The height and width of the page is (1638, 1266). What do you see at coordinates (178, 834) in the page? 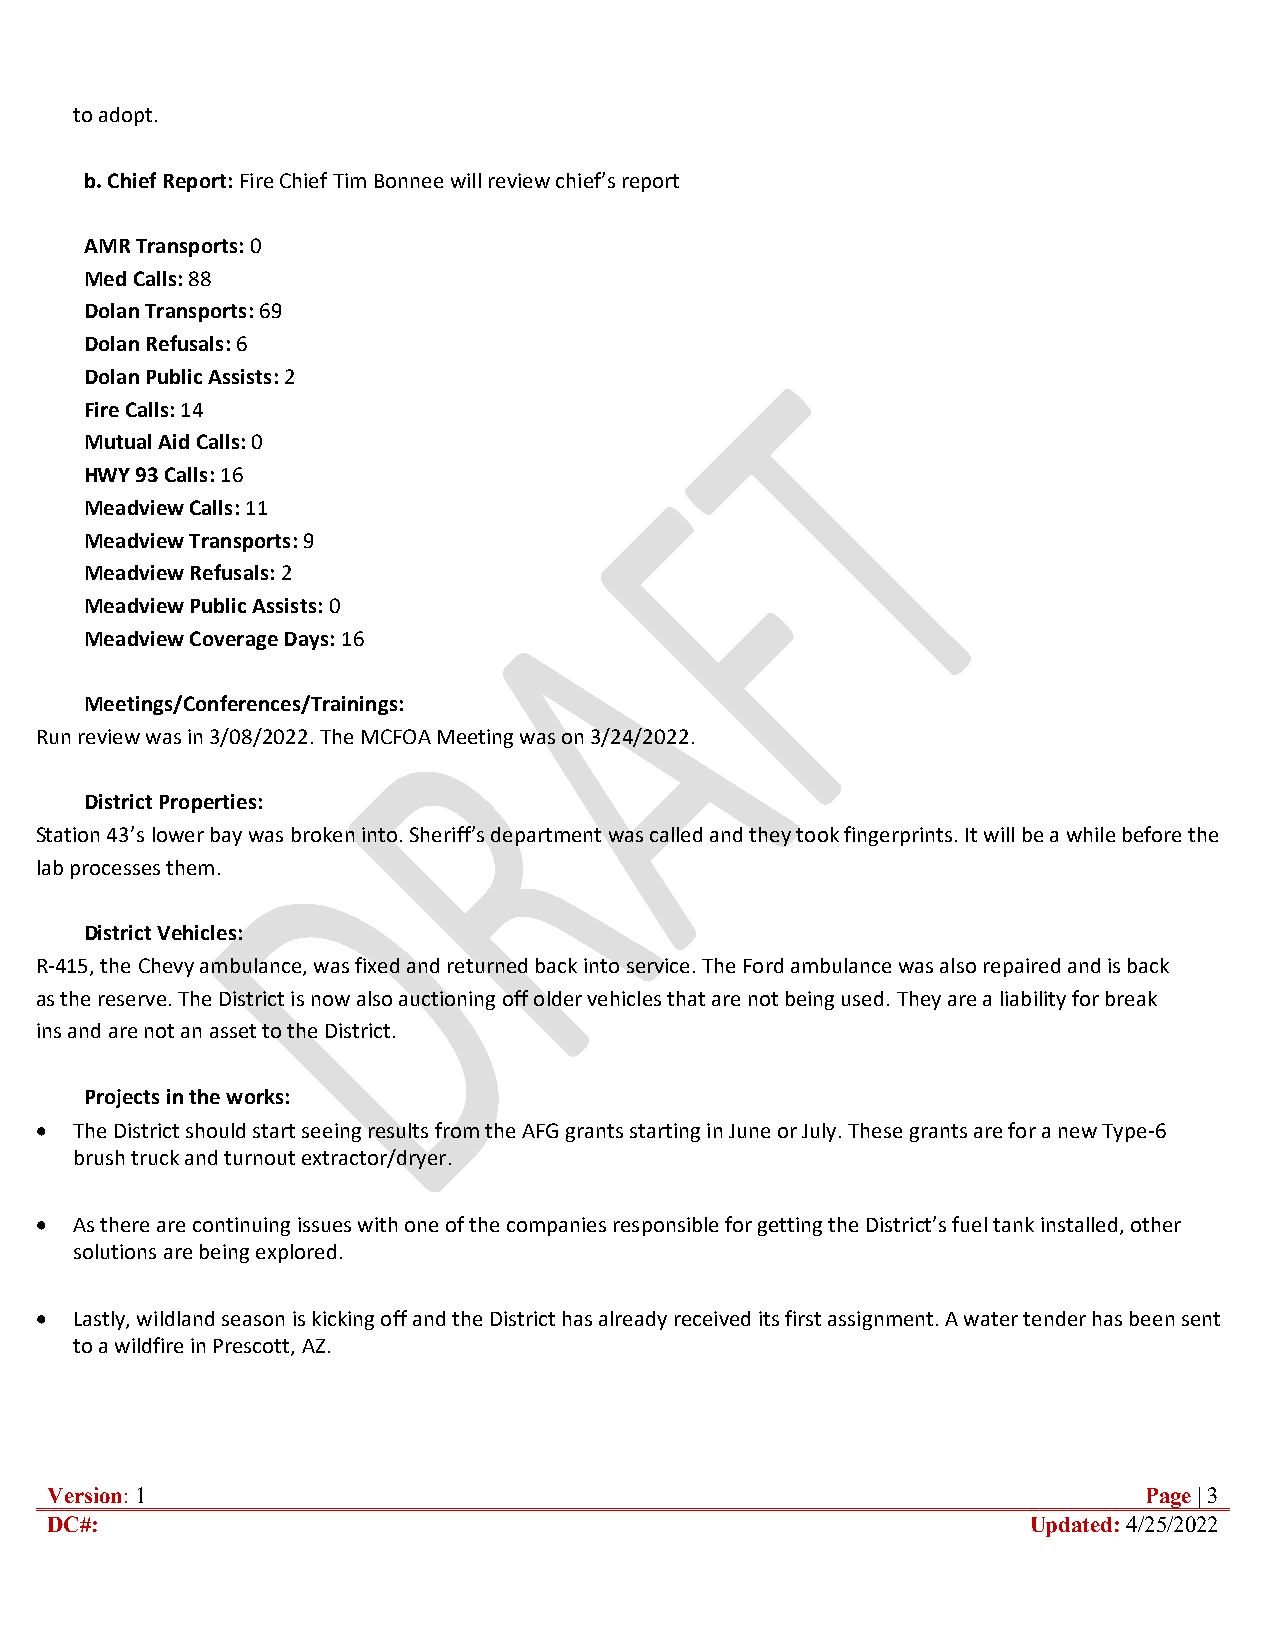
I see `lower` at bounding box center [178, 834].
